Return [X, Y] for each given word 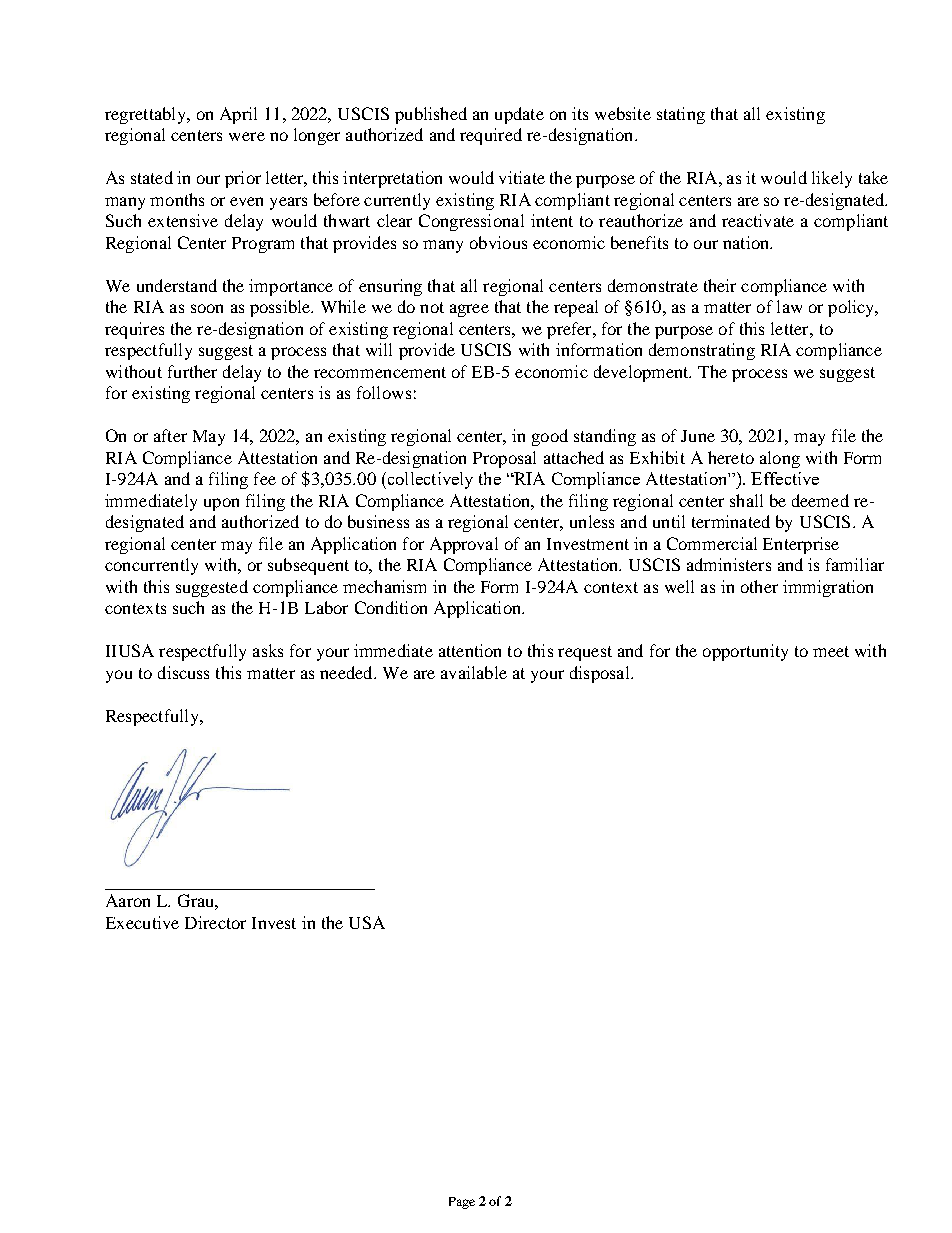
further [192, 371]
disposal [601, 674]
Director [215, 922]
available [474, 672]
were [247, 136]
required [491, 136]
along [780, 459]
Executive [142, 922]
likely [832, 179]
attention [470, 650]
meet [831, 651]
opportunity [745, 652]
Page [462, 1203]
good [550, 437]
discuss [183, 672]
